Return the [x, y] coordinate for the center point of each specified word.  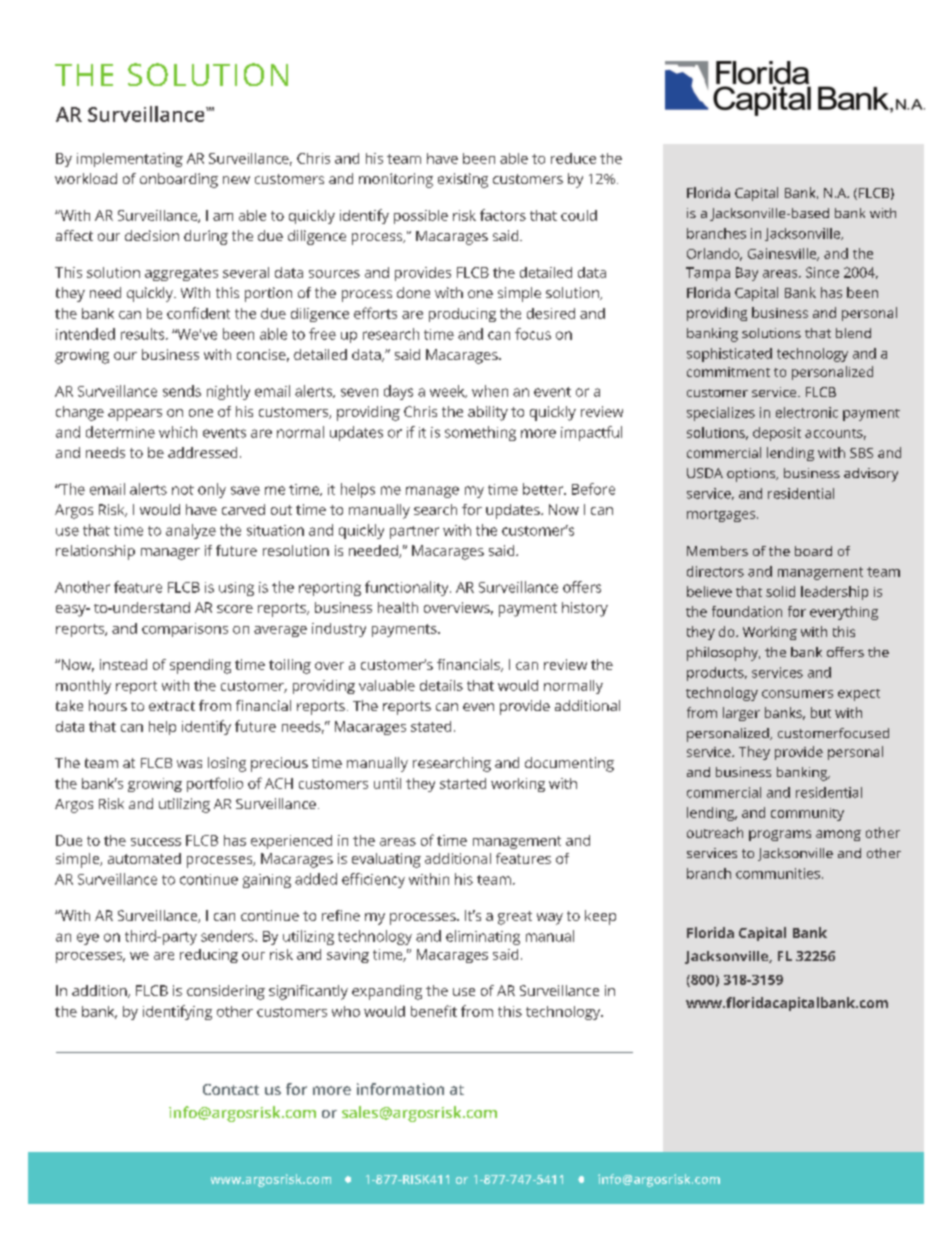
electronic [807, 412]
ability [488, 413]
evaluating [386, 860]
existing [463, 180]
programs [780, 835]
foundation [747, 611]
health [398, 607]
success [156, 842]
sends [182, 391]
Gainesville [783, 254]
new [236, 180]
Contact [231, 1089]
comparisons [185, 630]
